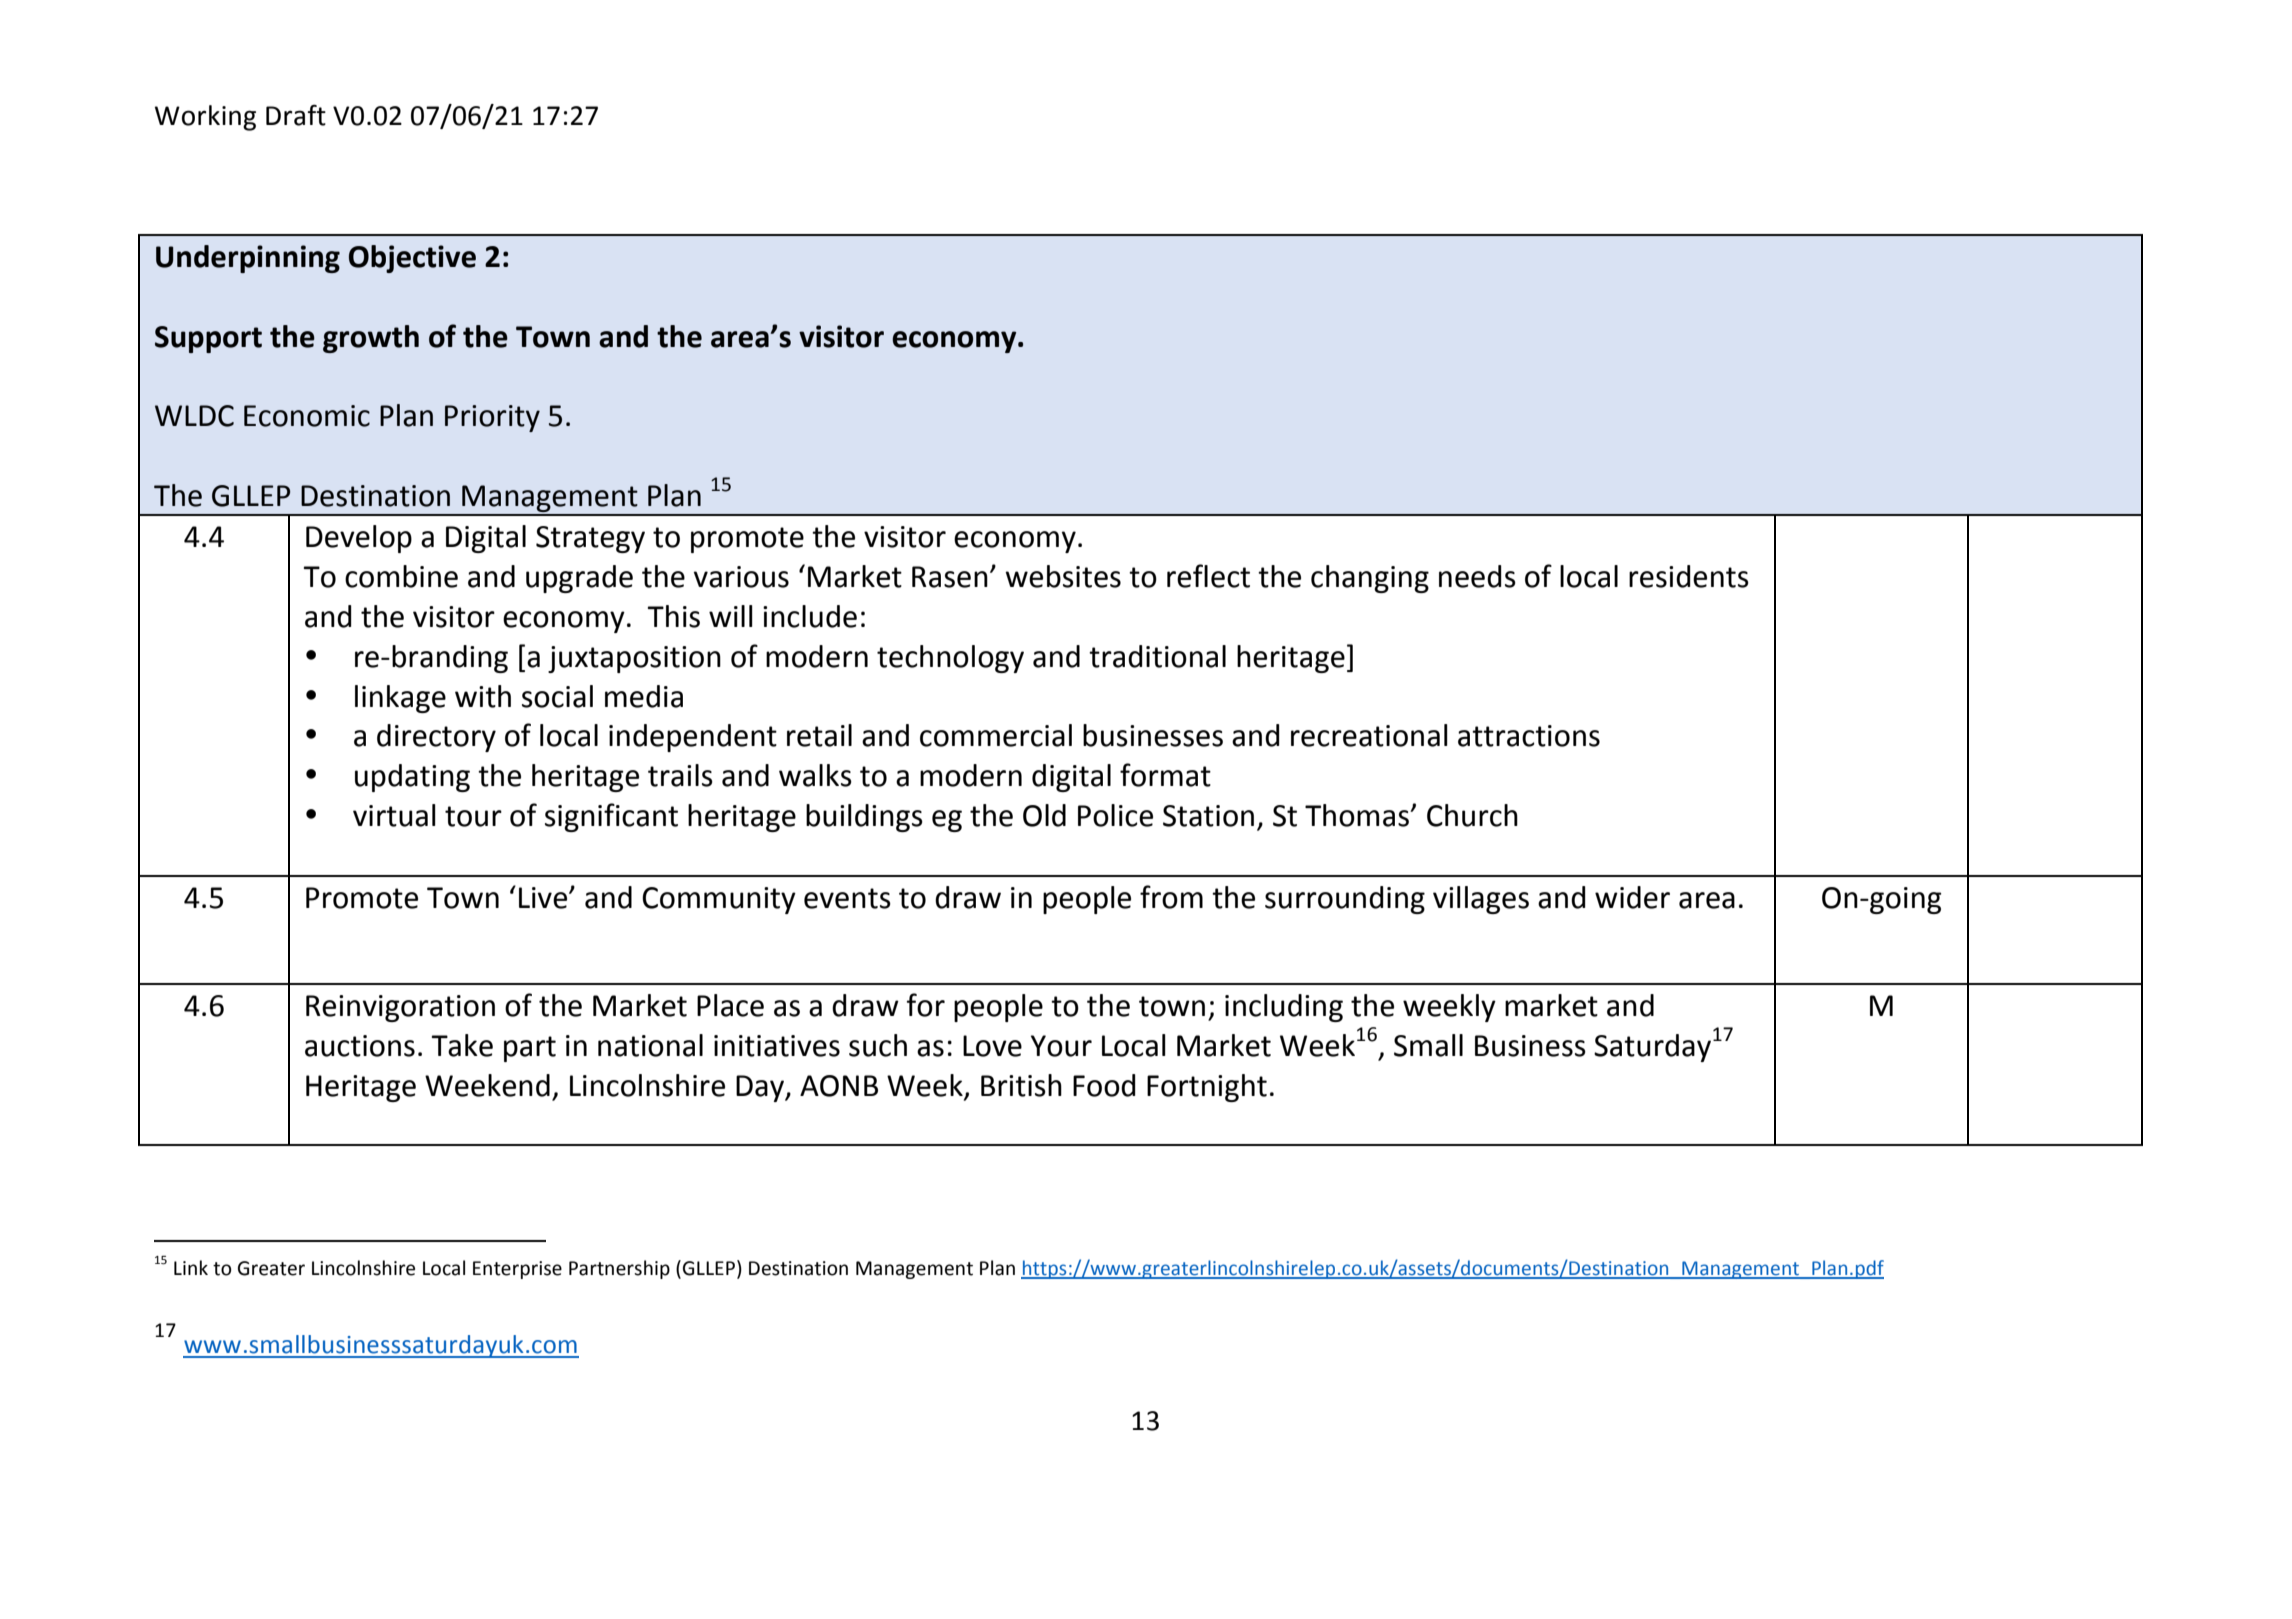 The height and width of the document is (1619, 2292). I want to click on with, so click(483, 696).
